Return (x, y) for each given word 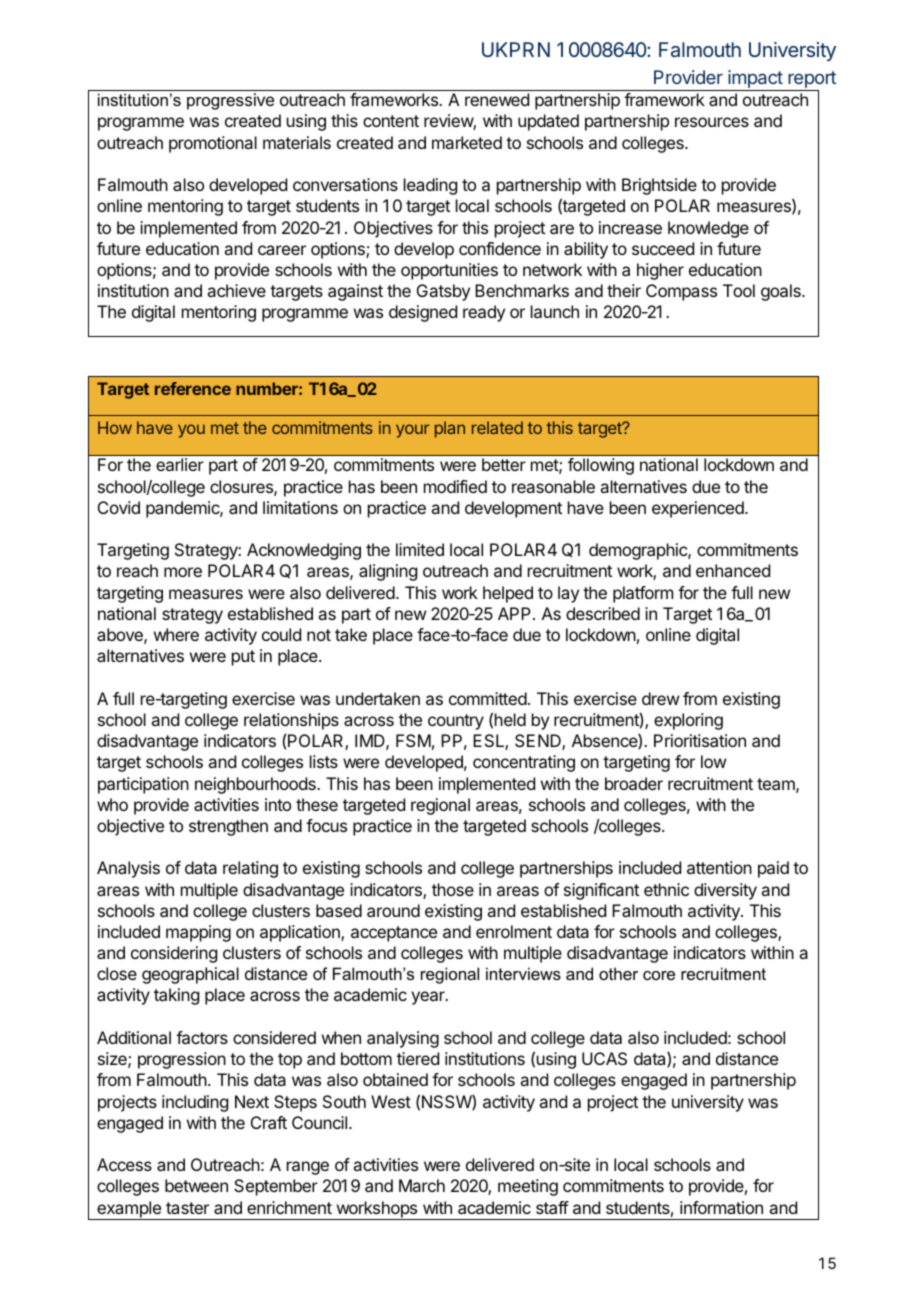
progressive (230, 101)
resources (712, 122)
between (196, 1185)
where (176, 634)
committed (488, 698)
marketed (467, 142)
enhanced (733, 570)
